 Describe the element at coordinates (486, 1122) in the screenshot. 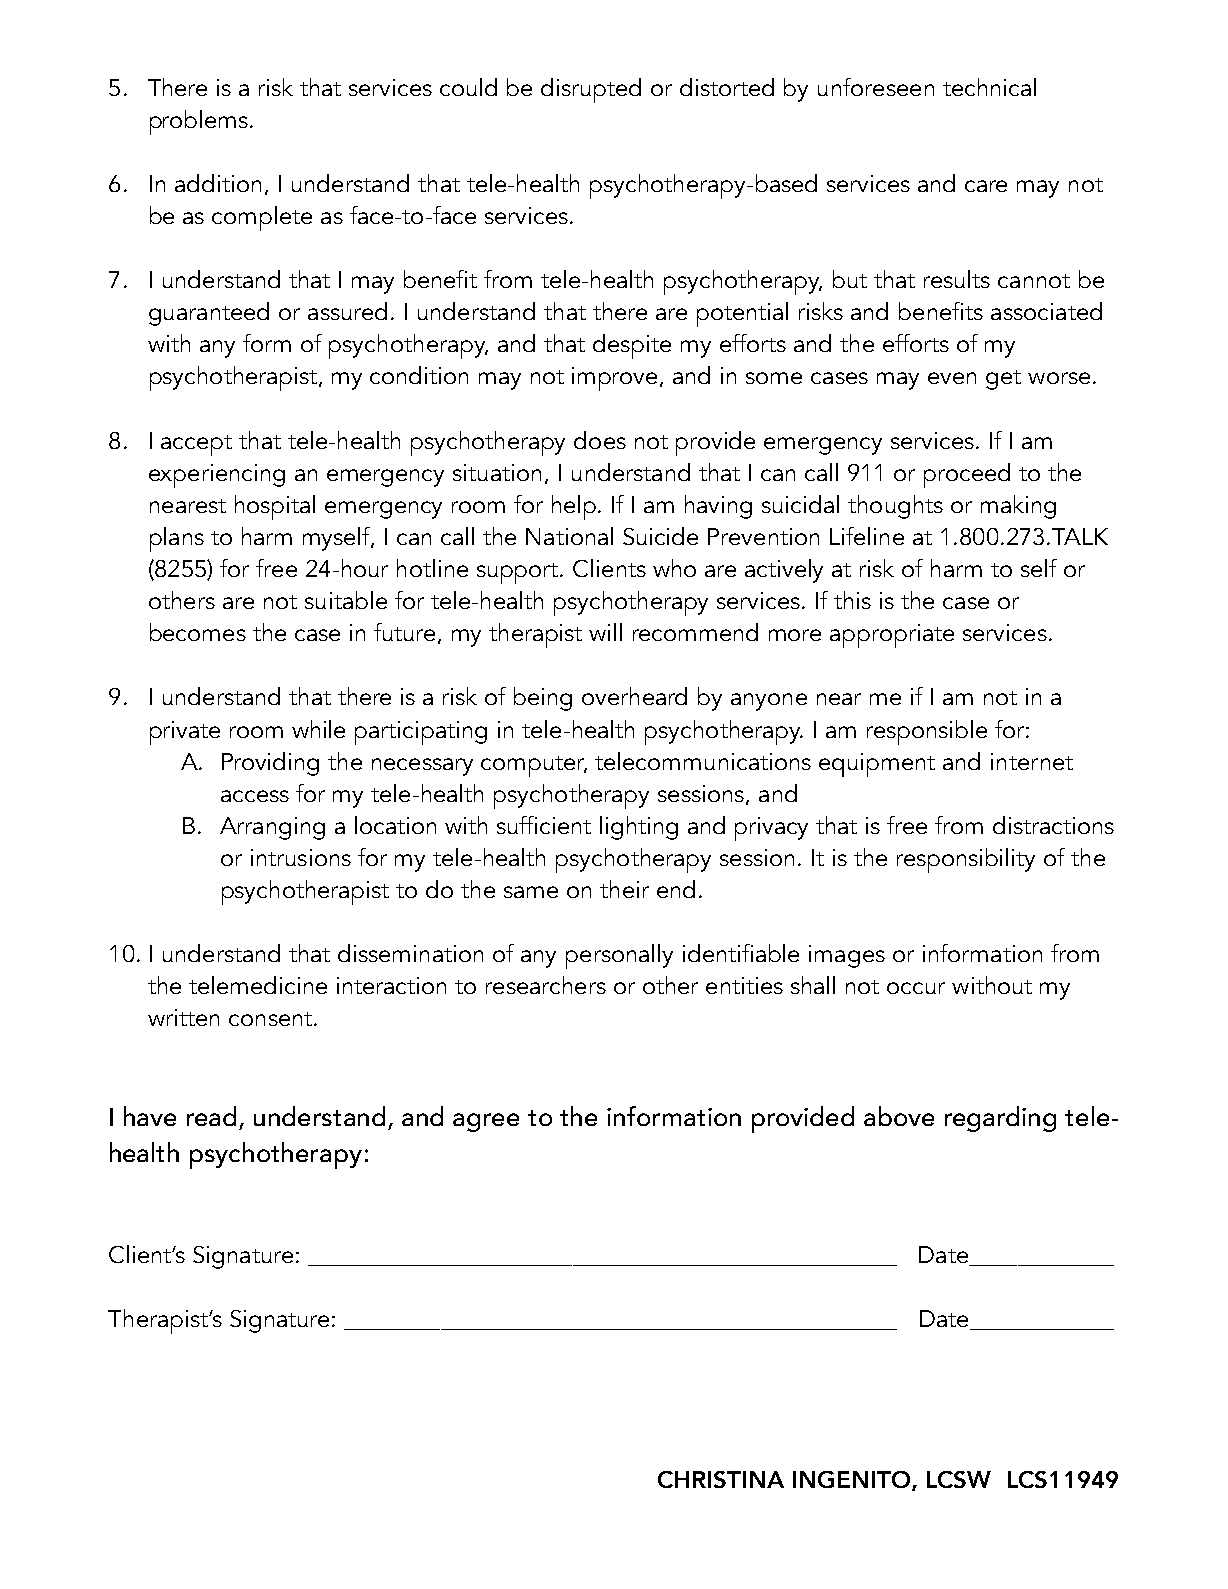

I see `agree` at that location.
